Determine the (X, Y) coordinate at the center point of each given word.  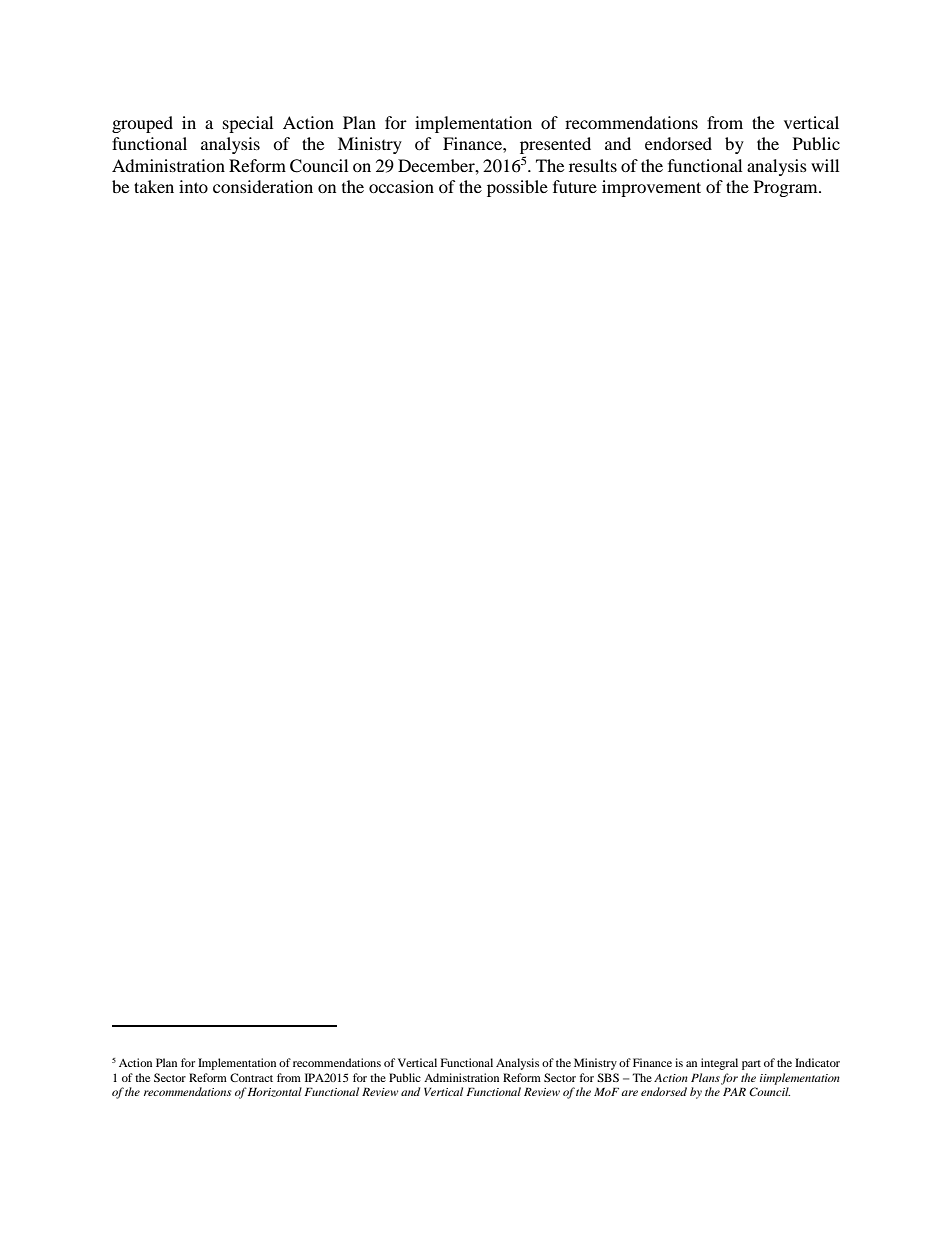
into (193, 186)
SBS (608, 1077)
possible (517, 188)
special (248, 124)
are (629, 1093)
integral (719, 1064)
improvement (651, 188)
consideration (263, 186)
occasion (401, 186)
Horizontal (274, 1092)
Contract (251, 1077)
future (575, 186)
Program (787, 188)
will (825, 165)
